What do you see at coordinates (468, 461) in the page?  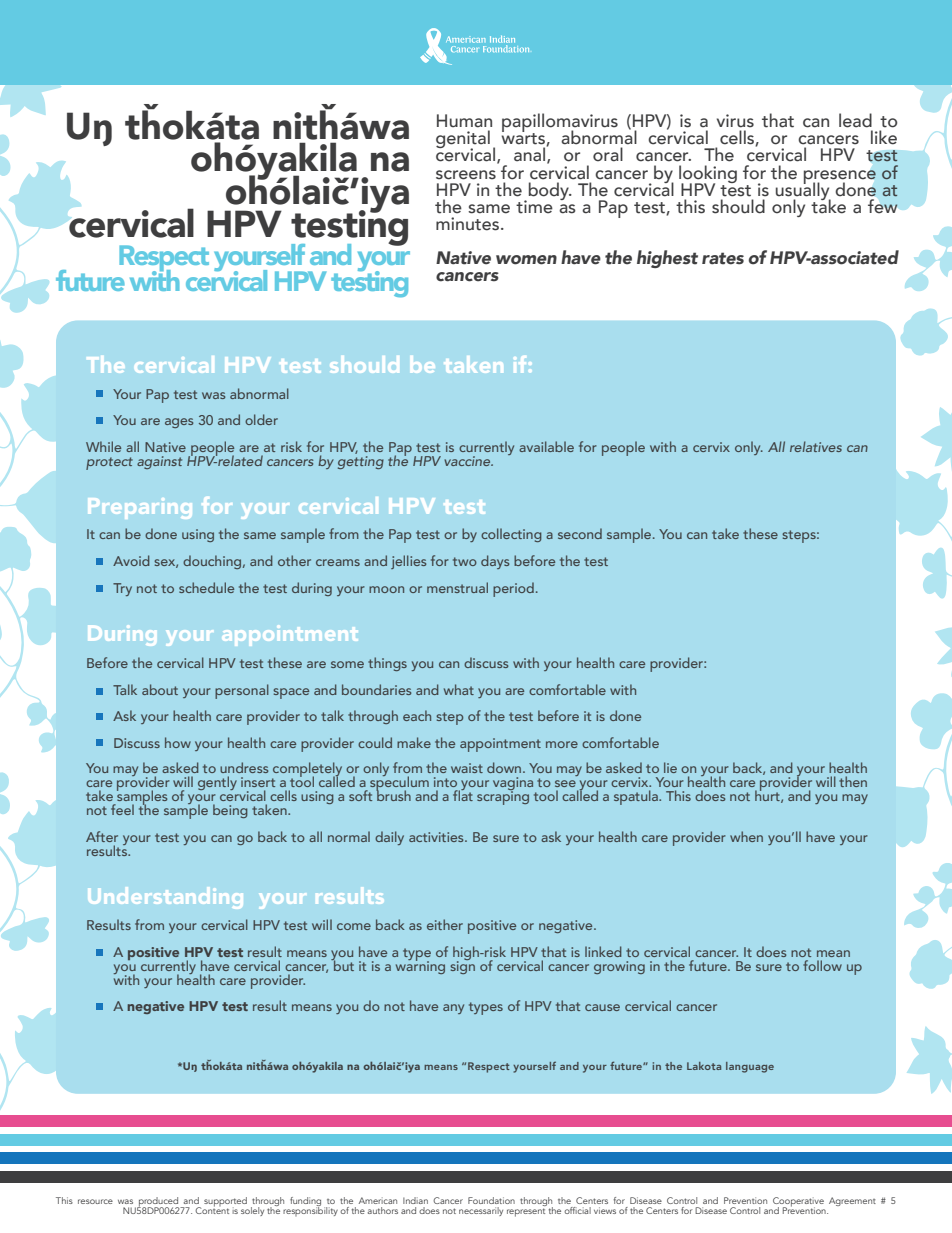 I see `vaccine` at bounding box center [468, 461].
